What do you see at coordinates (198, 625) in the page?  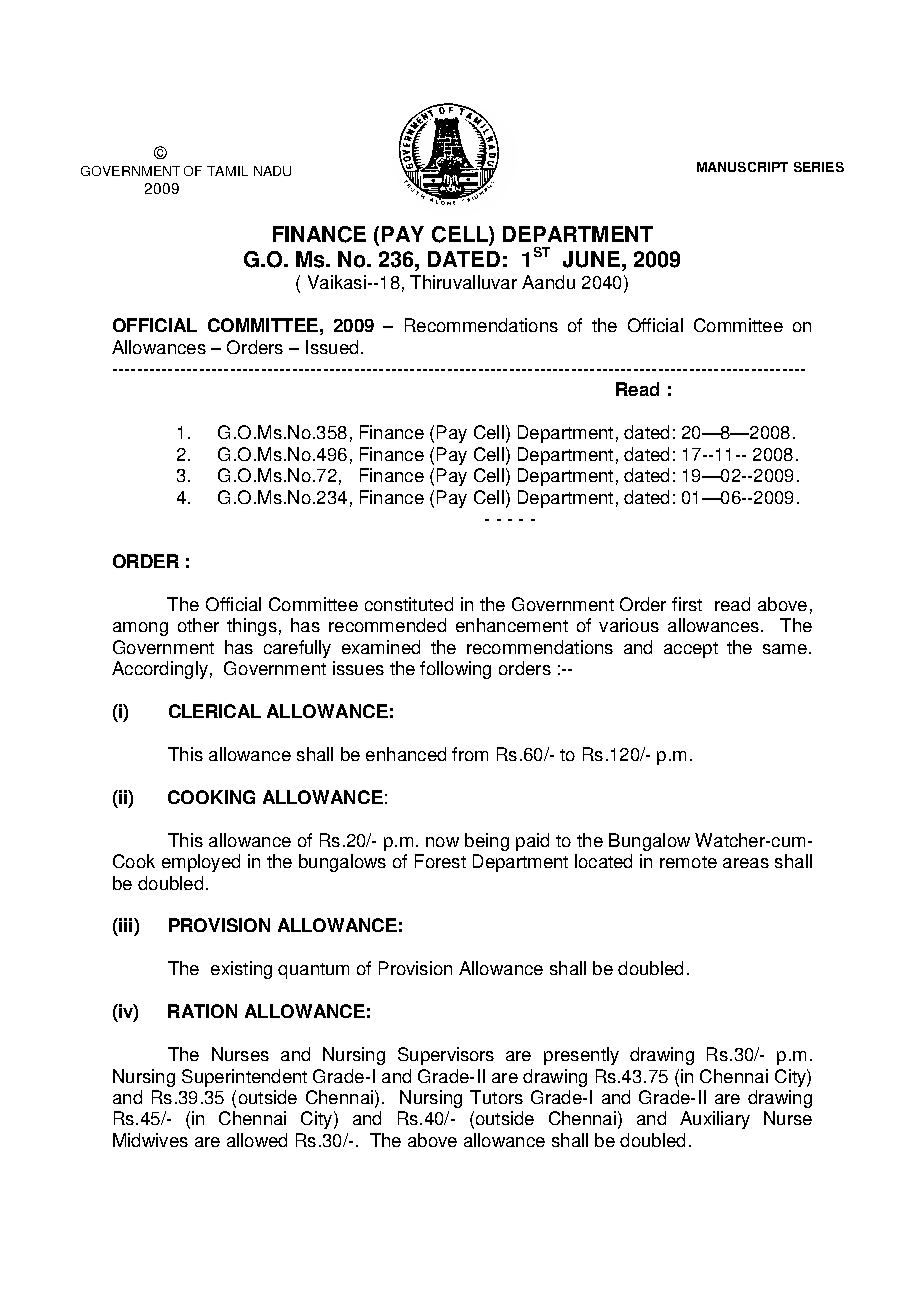 I see `other` at bounding box center [198, 625].
